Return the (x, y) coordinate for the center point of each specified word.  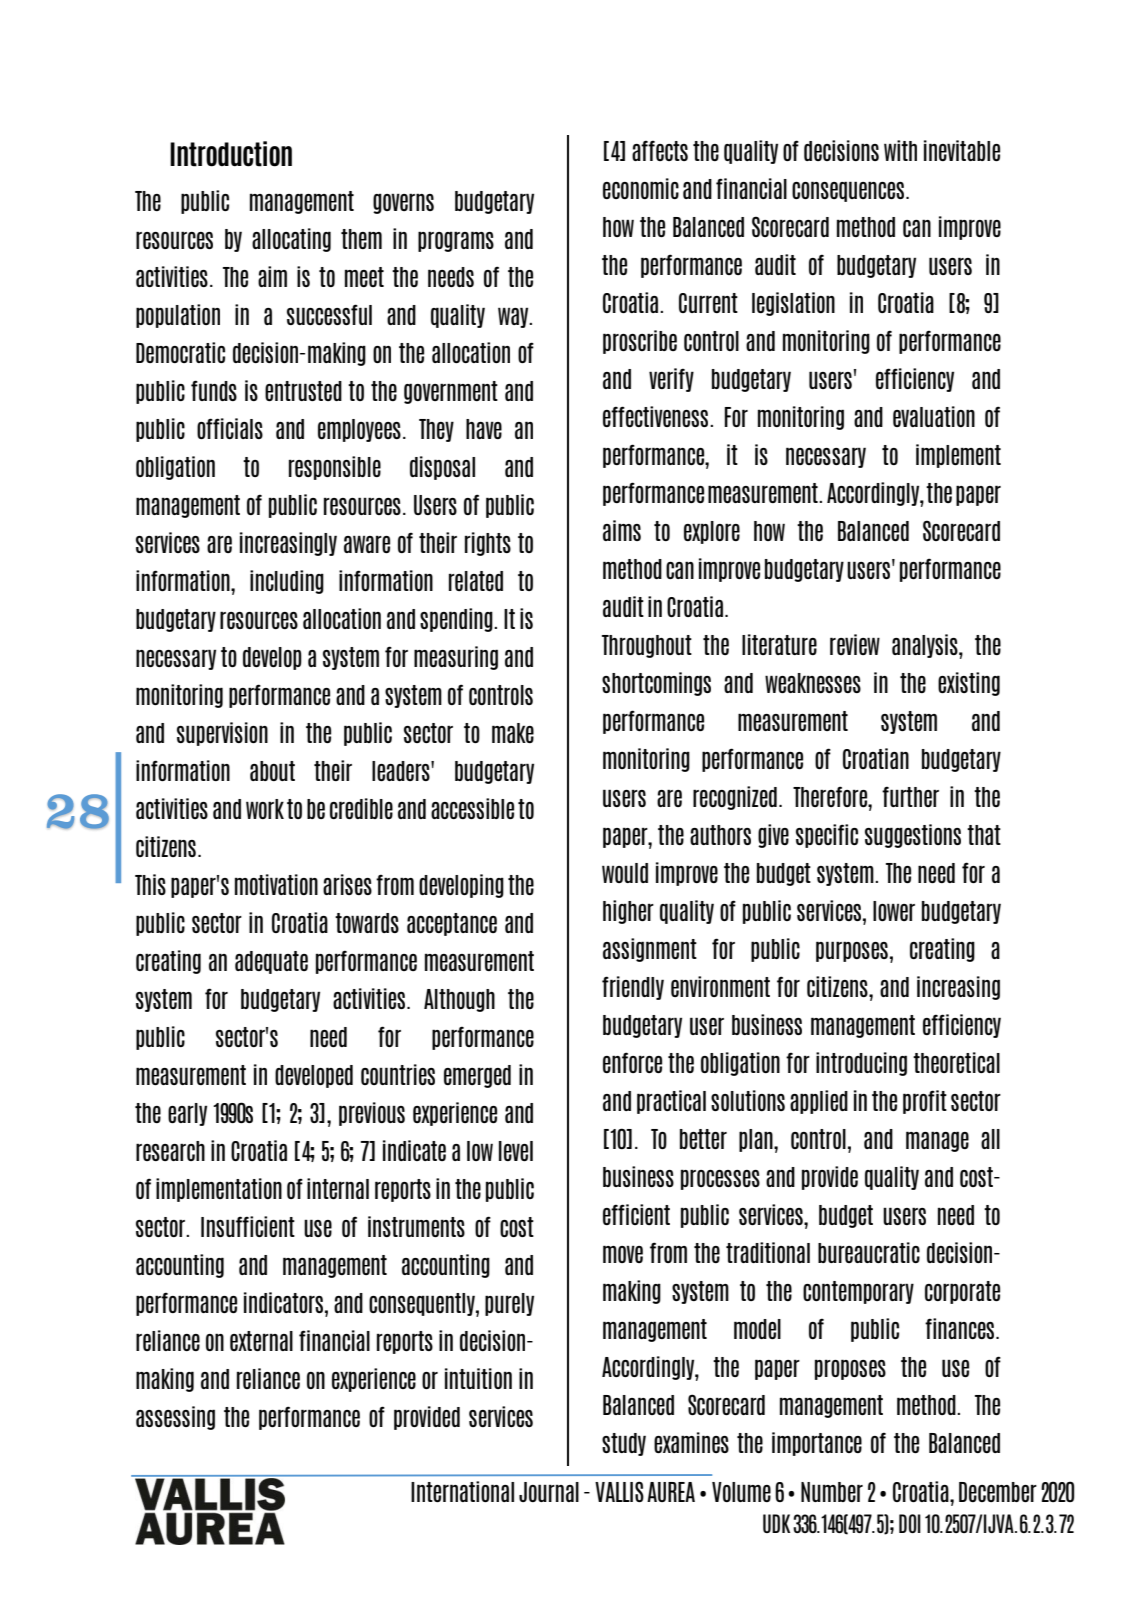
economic (641, 188)
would (625, 873)
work (265, 809)
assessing (175, 1418)
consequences (849, 191)
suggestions (913, 836)
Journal (549, 1492)
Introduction (231, 154)
